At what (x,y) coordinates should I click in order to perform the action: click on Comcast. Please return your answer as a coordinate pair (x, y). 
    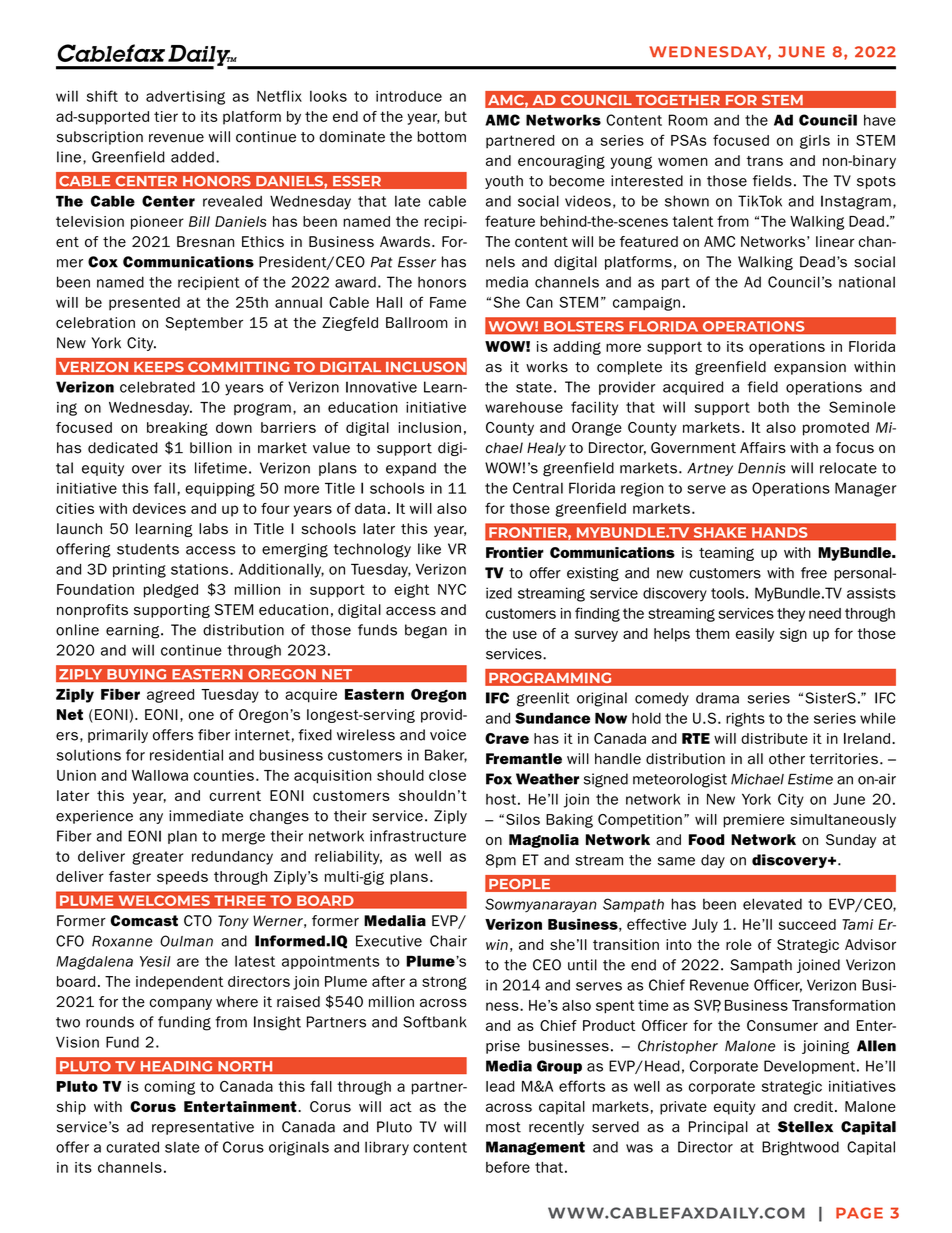
    Looking at the image, I should click on (144, 921).
